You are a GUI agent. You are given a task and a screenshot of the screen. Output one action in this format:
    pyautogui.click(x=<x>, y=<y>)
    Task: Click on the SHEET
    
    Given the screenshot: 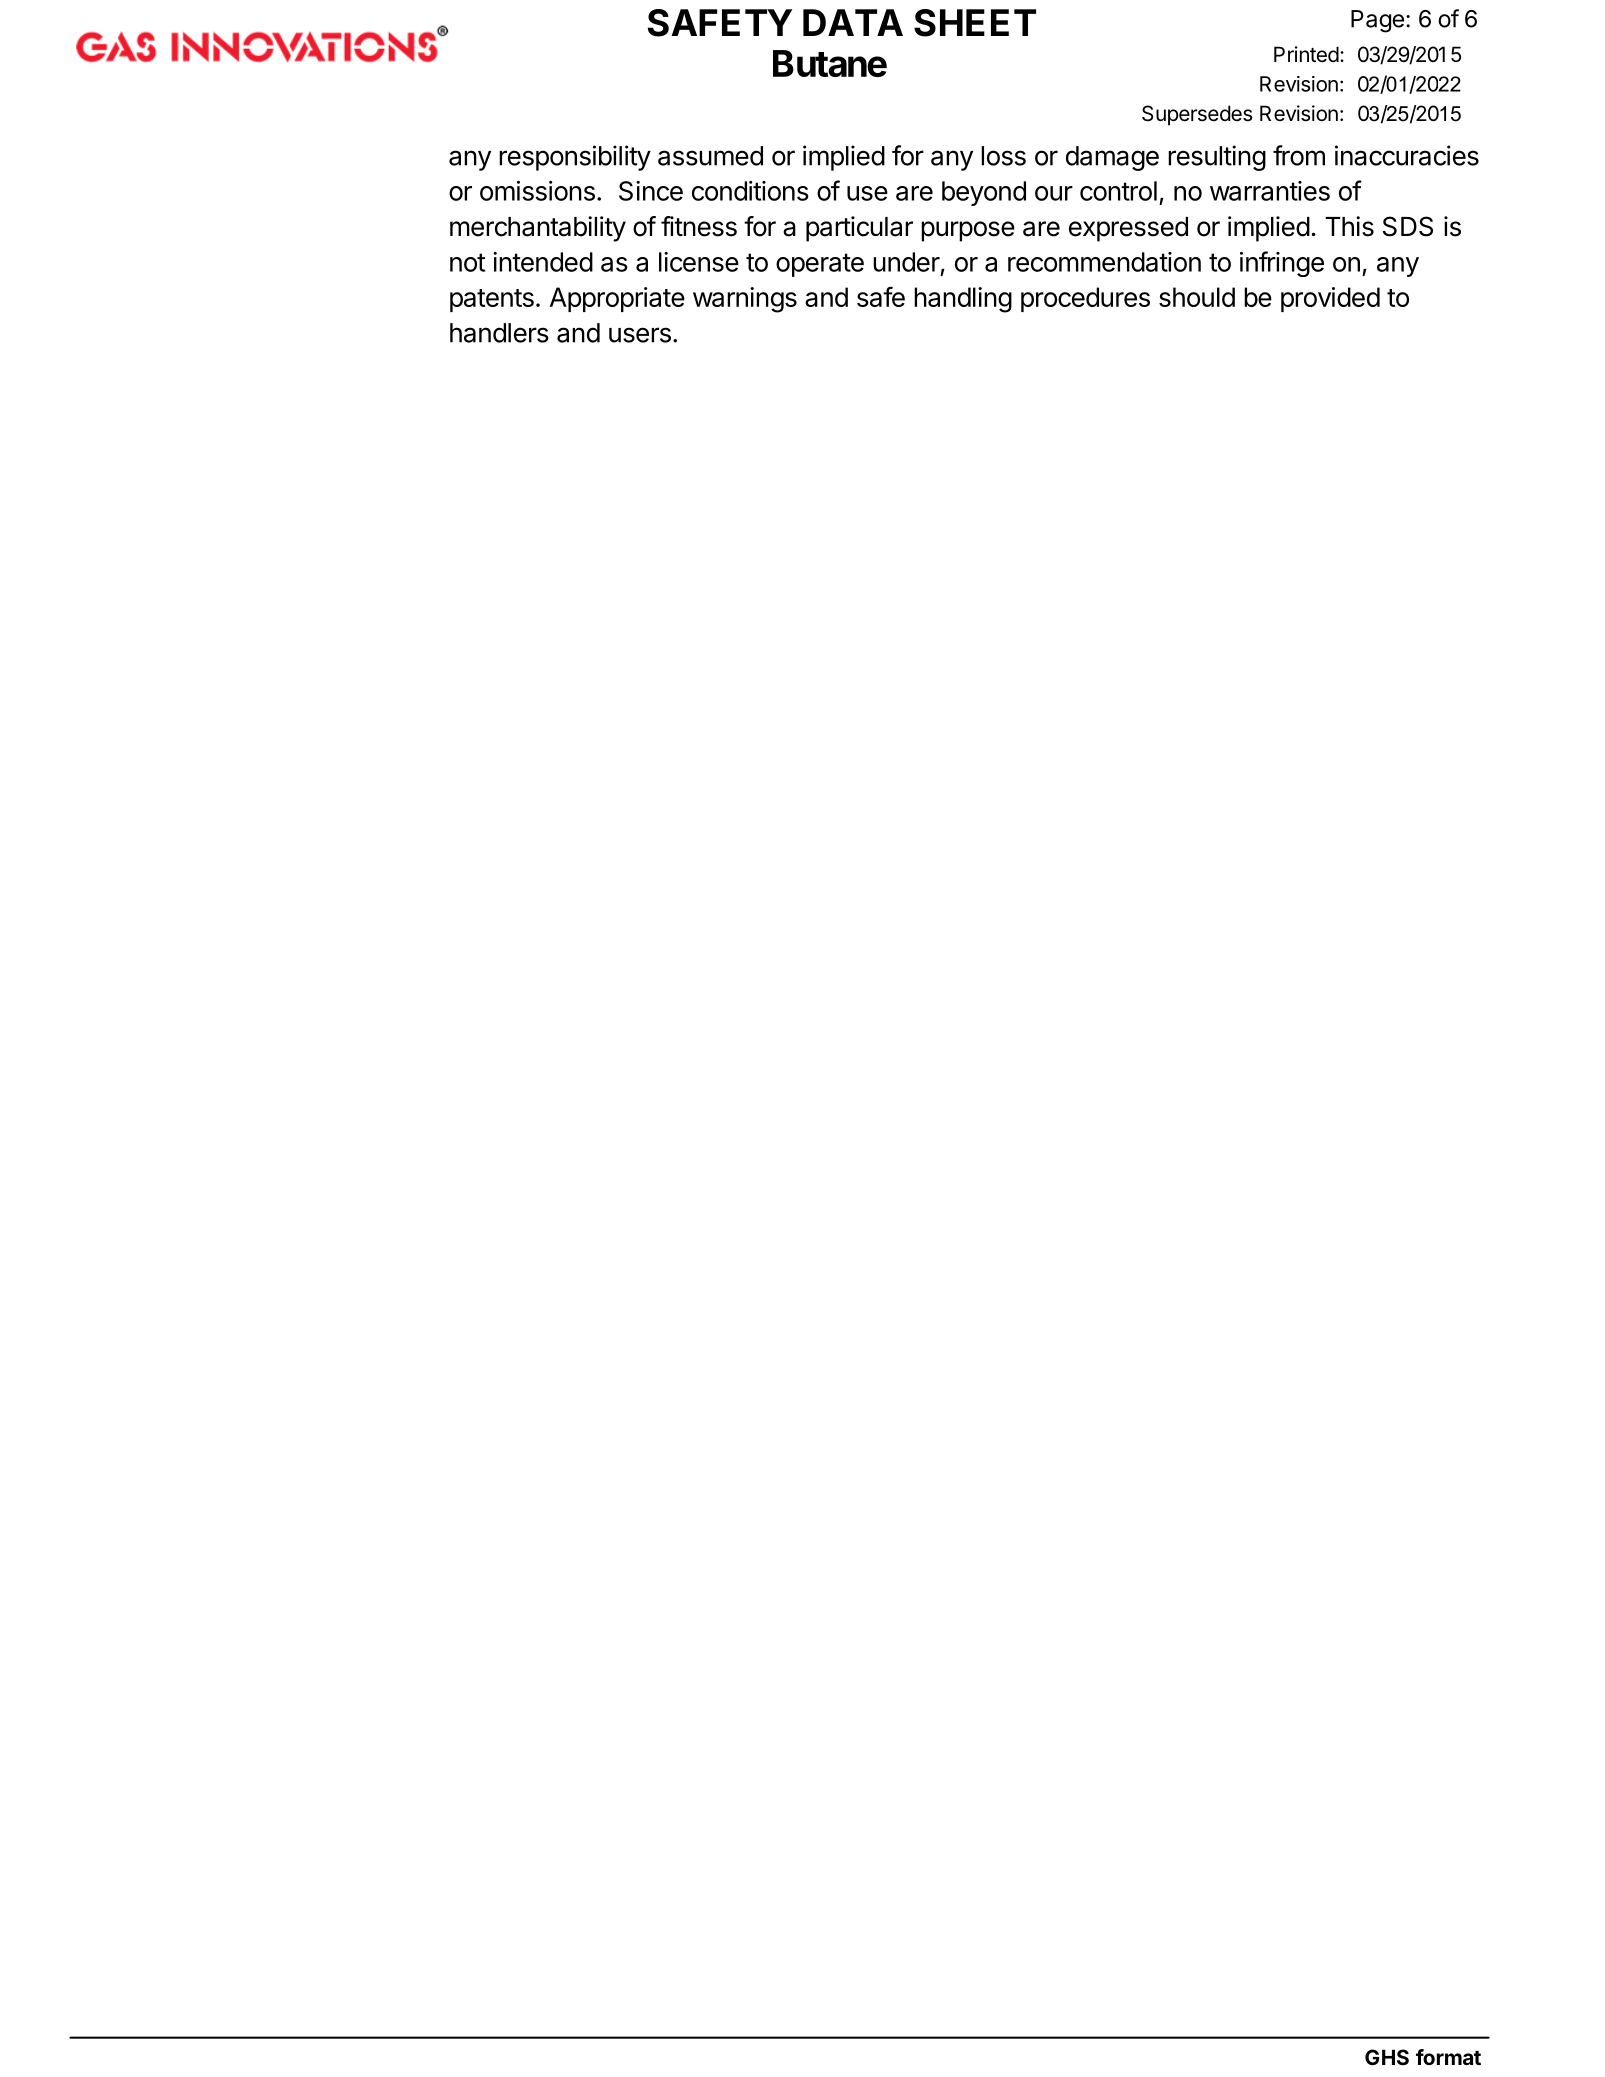 What is the action you would take?
    pyautogui.click(x=975, y=23)
